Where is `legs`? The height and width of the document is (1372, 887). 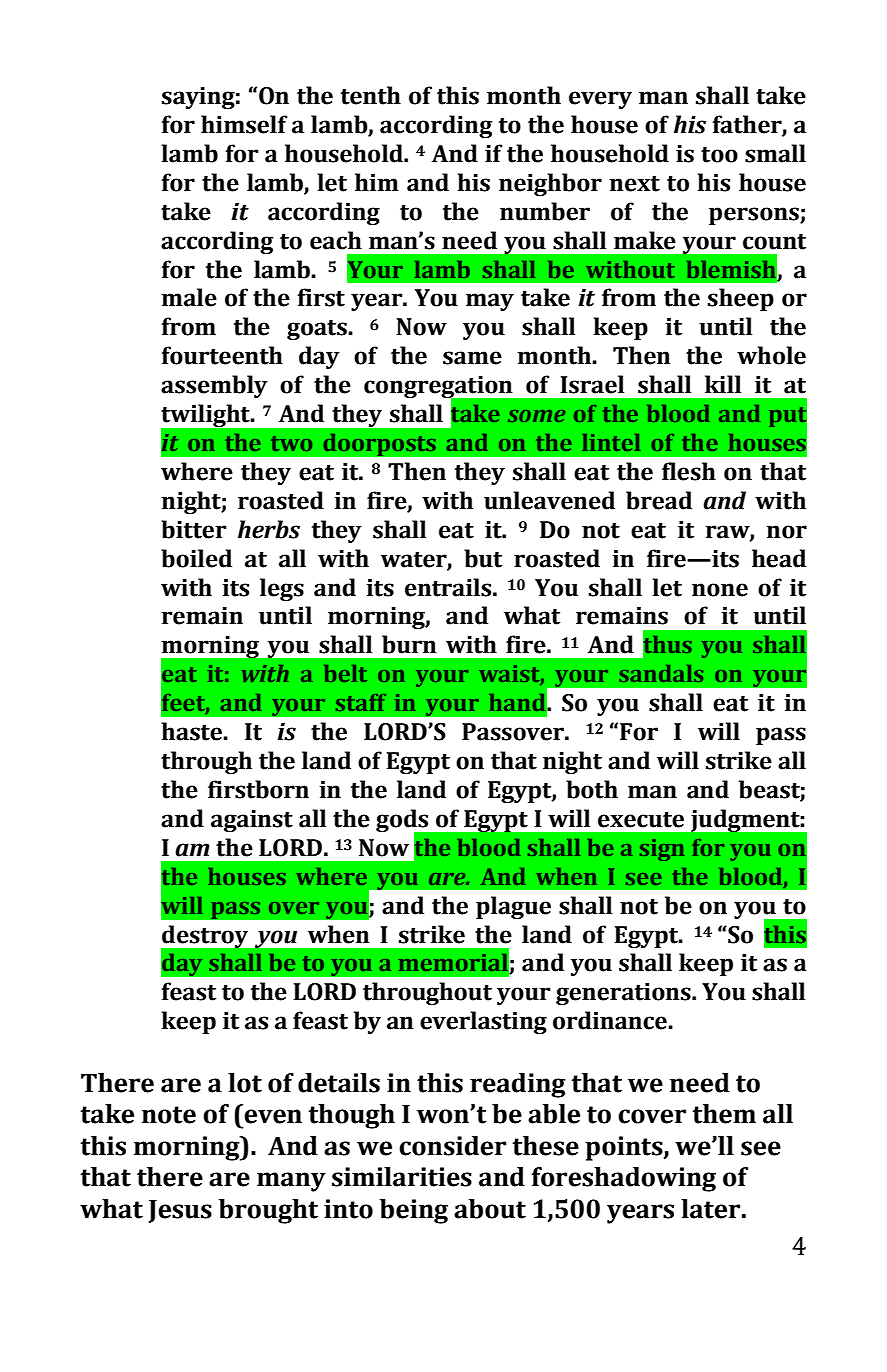
legs is located at coordinates (282, 589).
